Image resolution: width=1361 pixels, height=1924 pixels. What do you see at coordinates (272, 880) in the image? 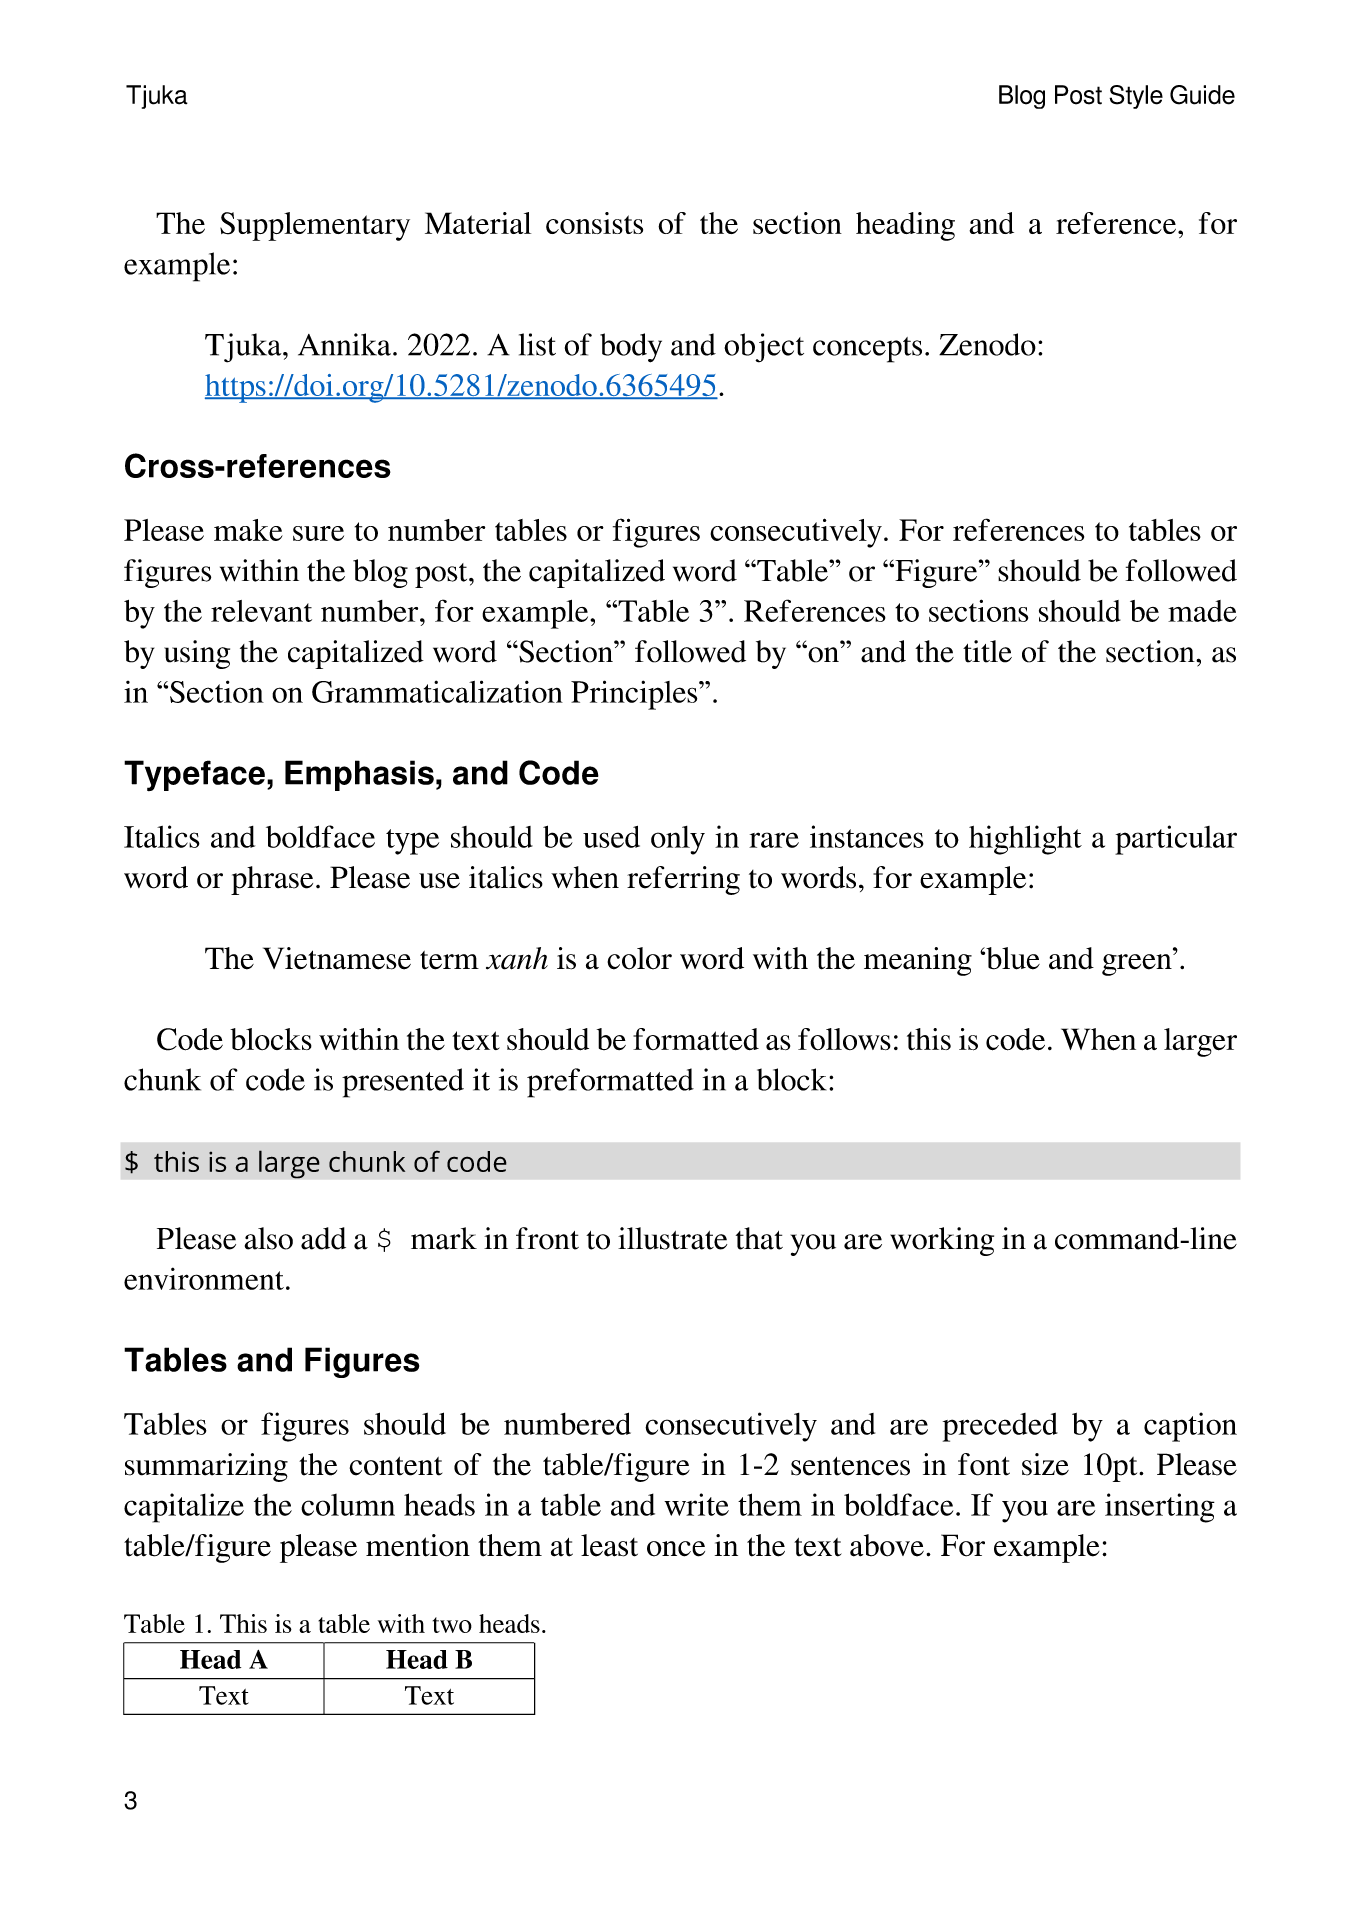
I see `phrase` at bounding box center [272, 880].
